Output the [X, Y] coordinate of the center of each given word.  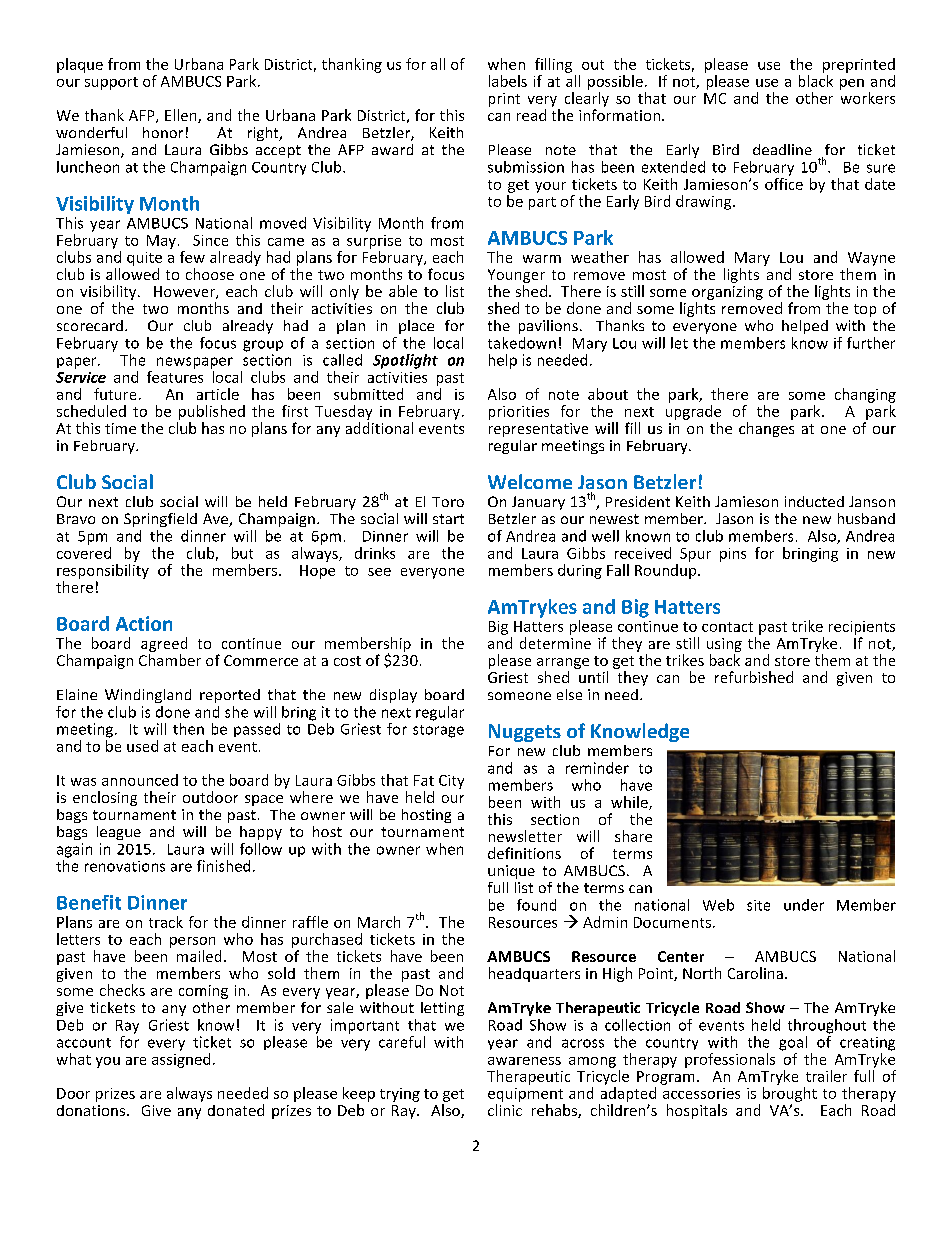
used [142, 746]
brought [790, 1094]
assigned [181, 1060]
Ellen [182, 116]
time [120, 428]
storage [438, 731]
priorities [519, 413]
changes [766, 429]
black [816, 81]
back [725, 660]
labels [508, 81]
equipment [525, 1095]
